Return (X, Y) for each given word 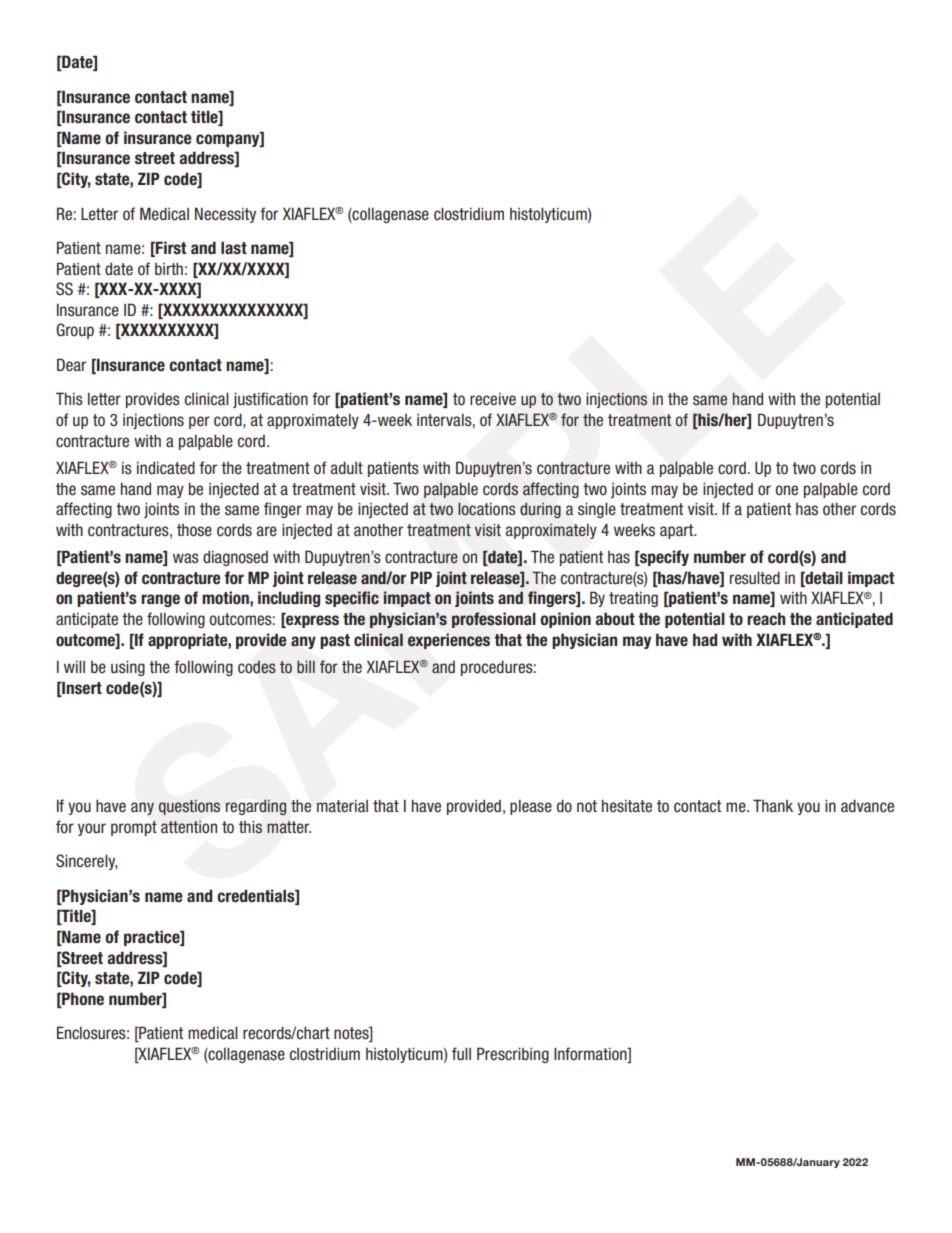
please (531, 807)
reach (766, 619)
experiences (449, 641)
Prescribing (513, 1055)
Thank (773, 805)
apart (678, 531)
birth (169, 268)
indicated (166, 468)
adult (346, 467)
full (461, 1053)
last (234, 248)
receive (493, 399)
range (160, 600)
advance (867, 806)
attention (189, 827)
